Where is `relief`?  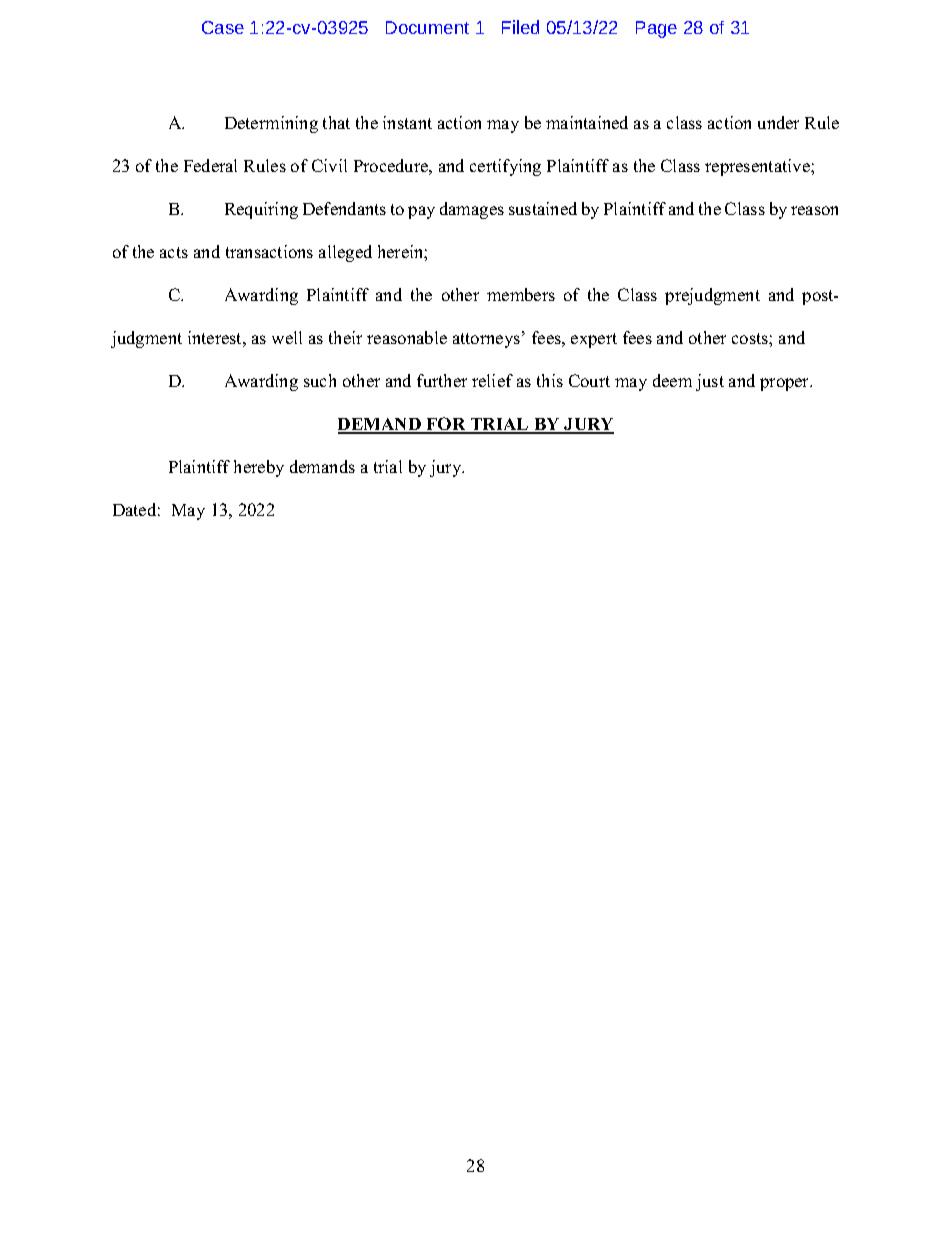 relief is located at coordinates (492, 380).
